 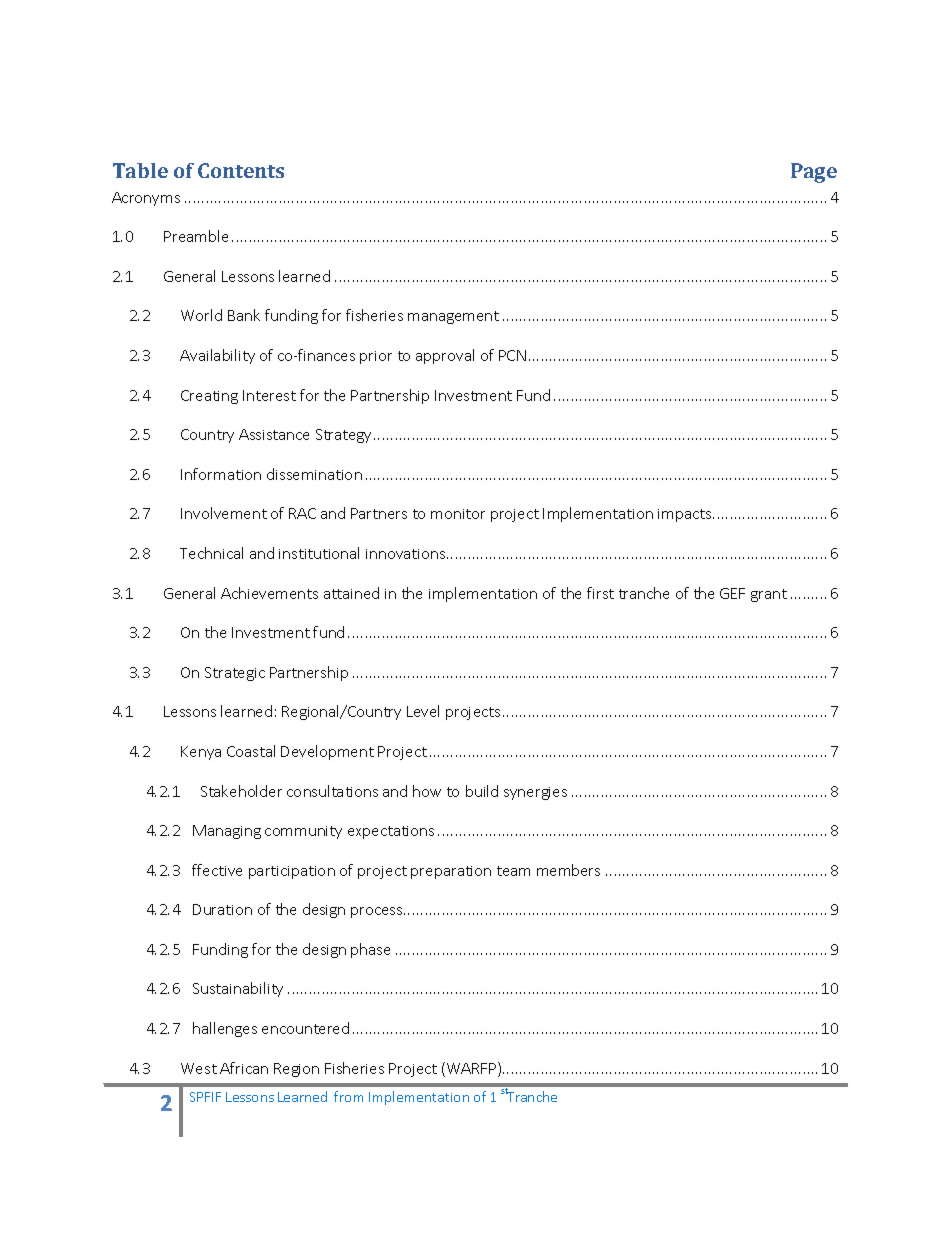 I want to click on GEF, so click(x=732, y=593).
